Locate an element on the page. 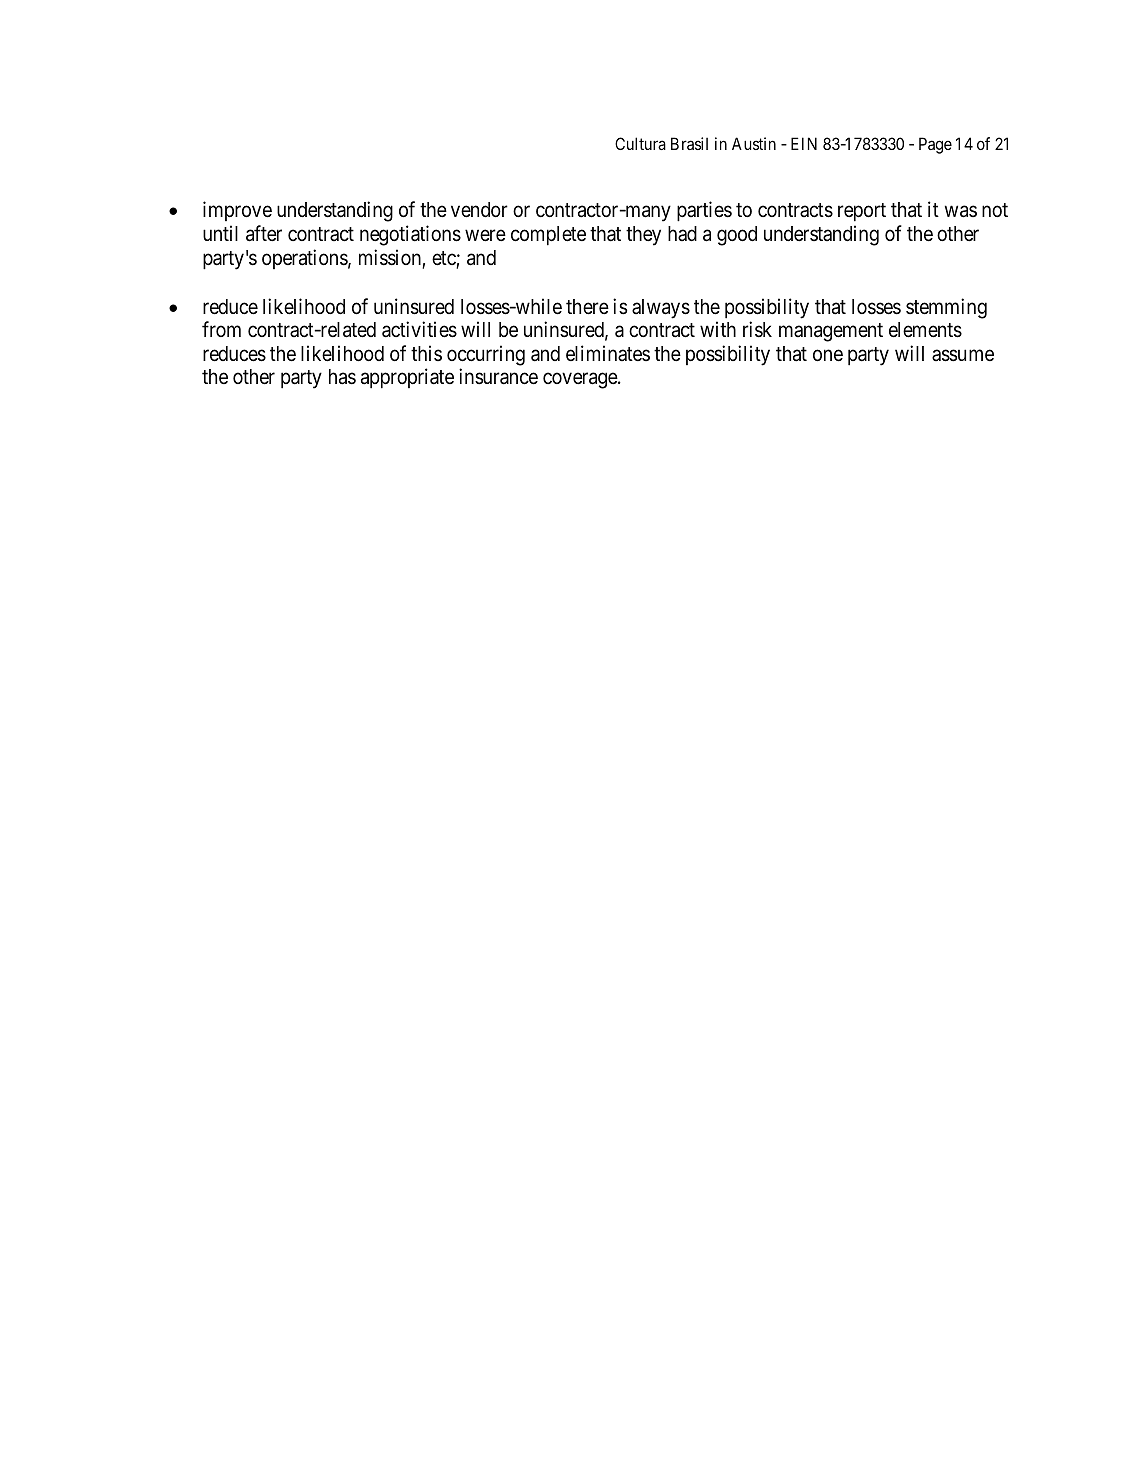 This page has width=1146, height=1482. they is located at coordinates (643, 236).
